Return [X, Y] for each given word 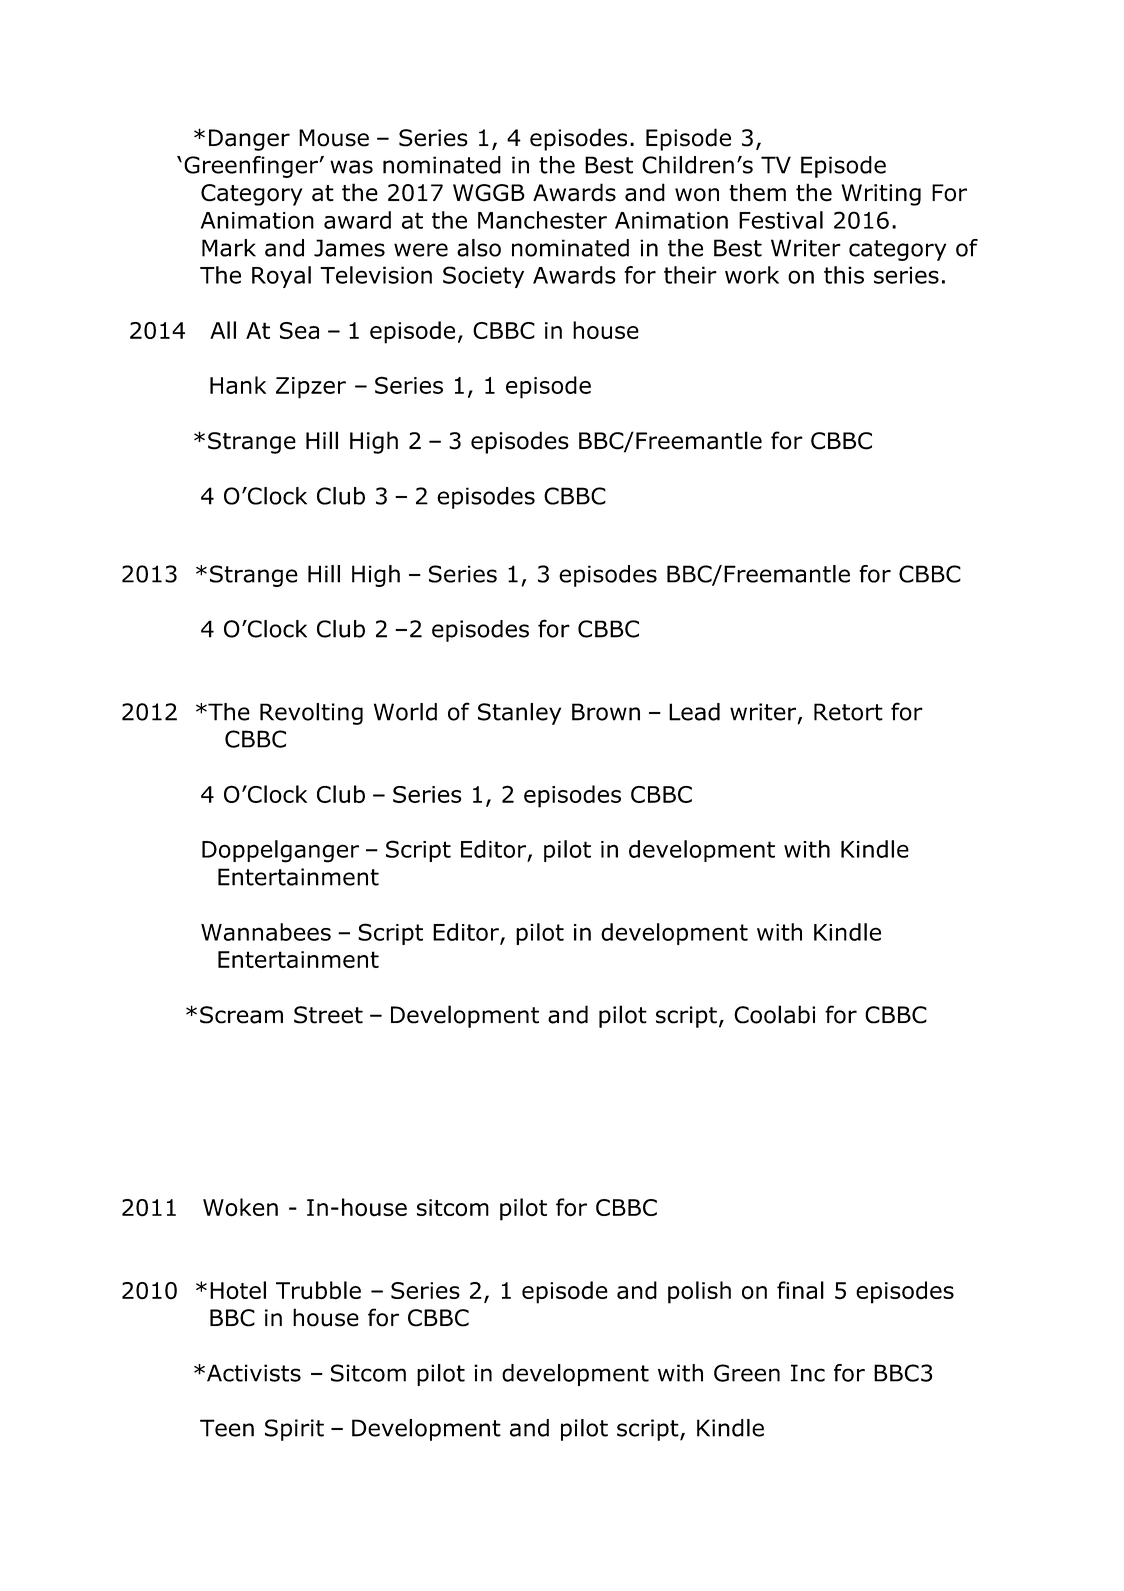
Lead [694, 712]
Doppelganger [280, 851]
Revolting [311, 714]
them [757, 192]
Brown [606, 712]
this [844, 275]
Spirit [294, 1430]
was [351, 167]
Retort [848, 712]
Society [483, 277]
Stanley [519, 714]
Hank [238, 385]
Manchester [542, 220]
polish [699, 1292]
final [800, 1290]
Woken [240, 1207]
